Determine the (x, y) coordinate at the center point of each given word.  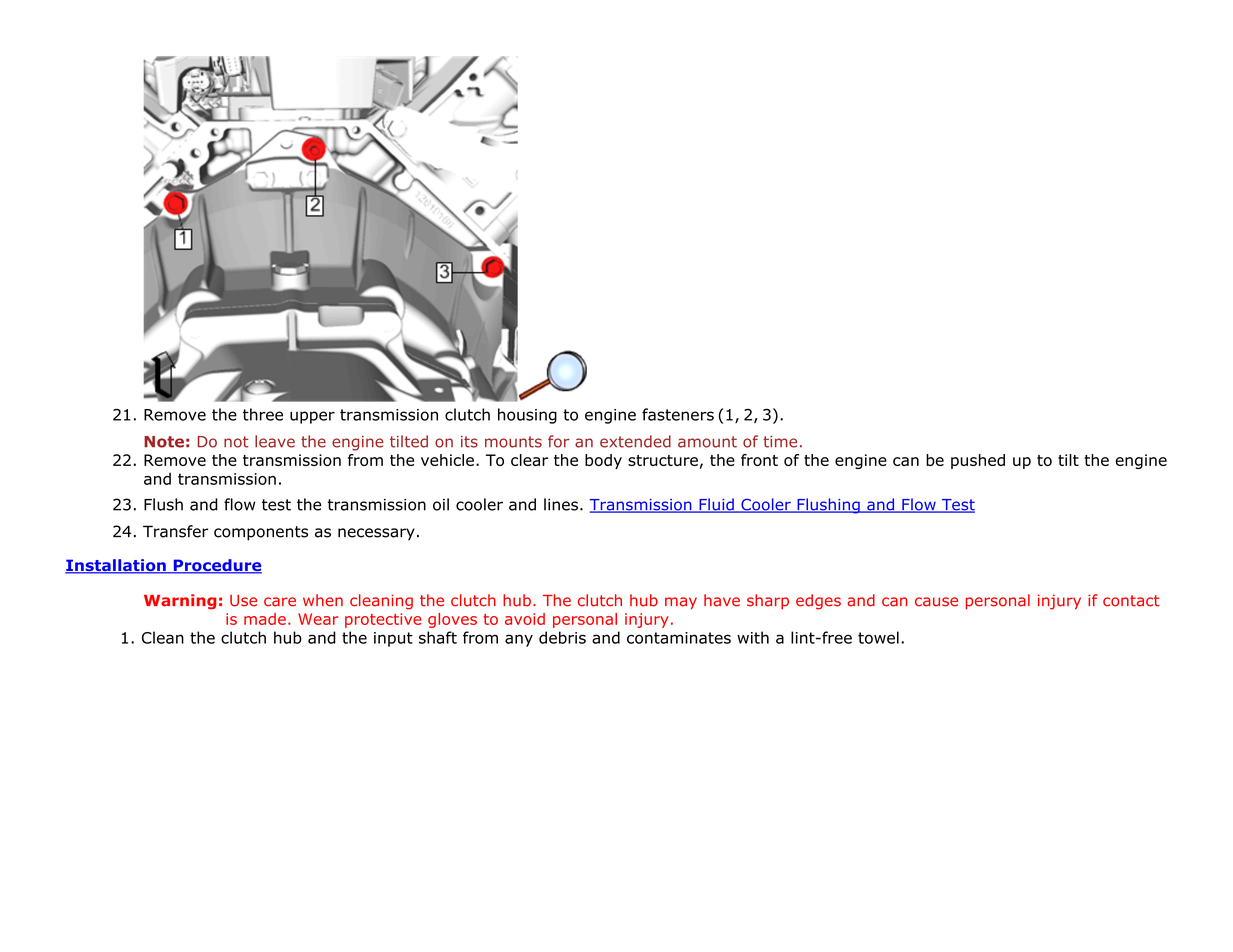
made (265, 619)
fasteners (678, 414)
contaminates (679, 638)
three (263, 414)
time (780, 442)
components (261, 533)
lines (561, 504)
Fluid (716, 505)
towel (878, 637)
